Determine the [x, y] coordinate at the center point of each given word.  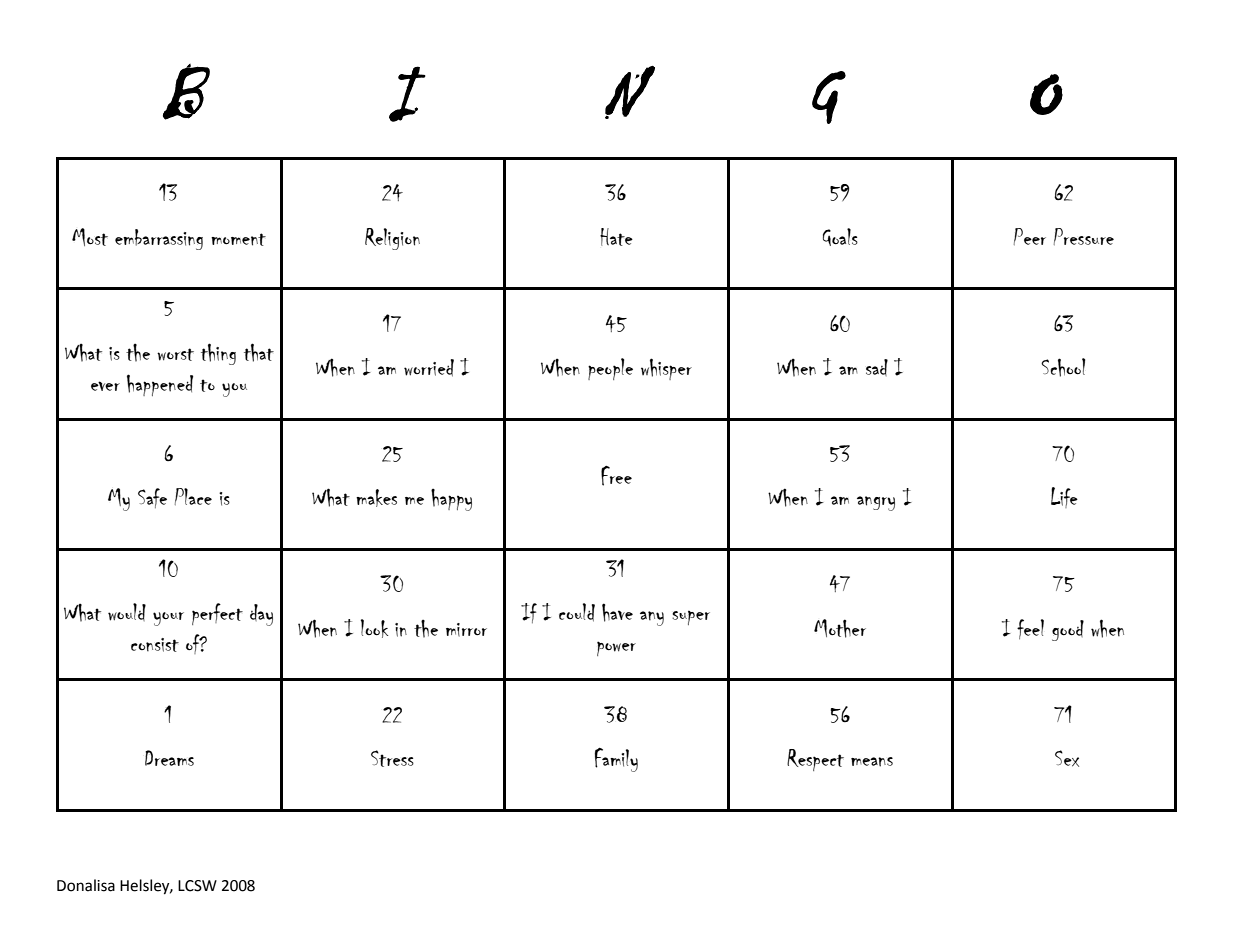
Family [616, 760]
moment [238, 239]
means [872, 762]
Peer [1030, 236]
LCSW [197, 886]
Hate [616, 237]
